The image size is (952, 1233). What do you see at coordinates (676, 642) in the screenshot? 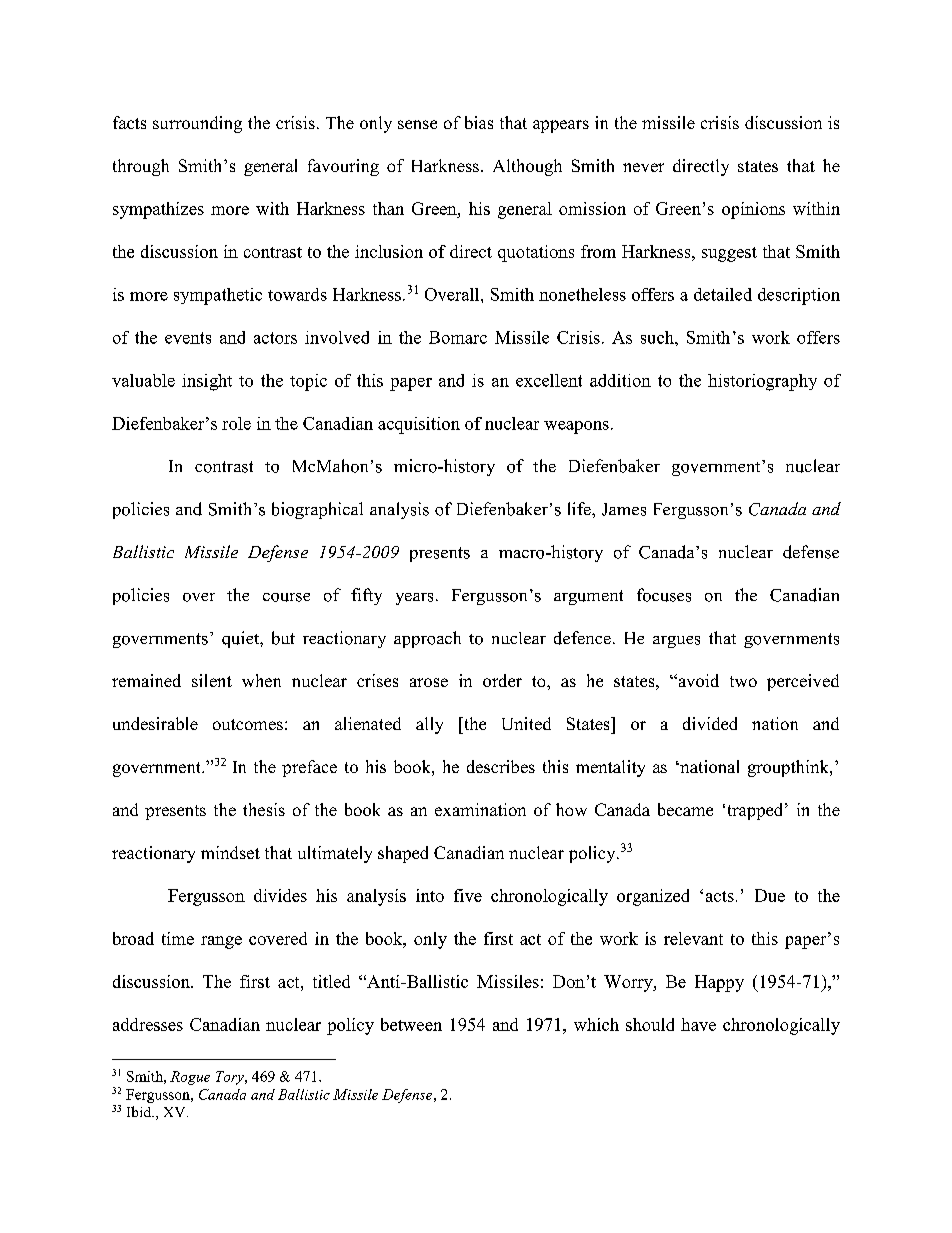
I see `argues` at bounding box center [676, 642].
